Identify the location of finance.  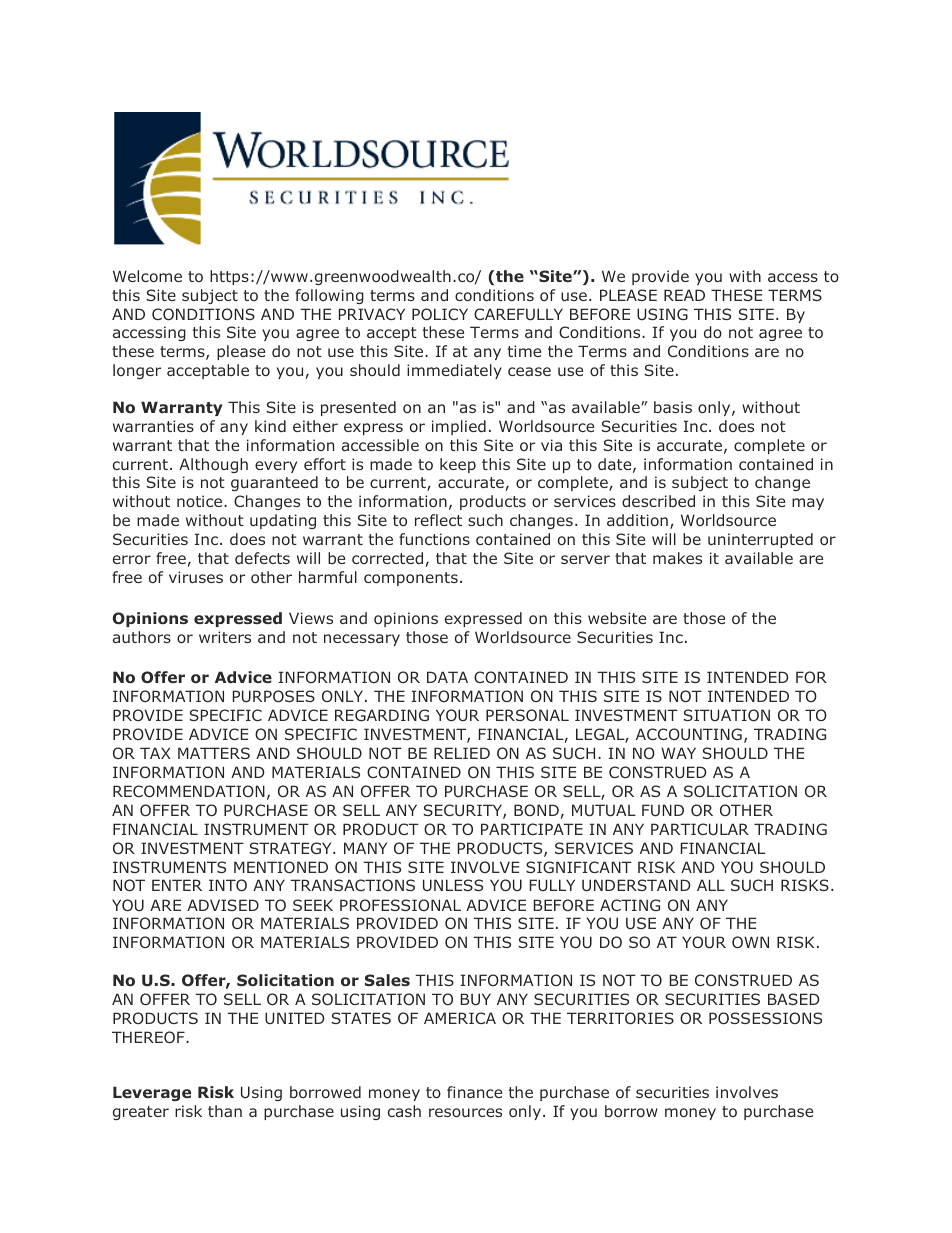
(474, 1092).
